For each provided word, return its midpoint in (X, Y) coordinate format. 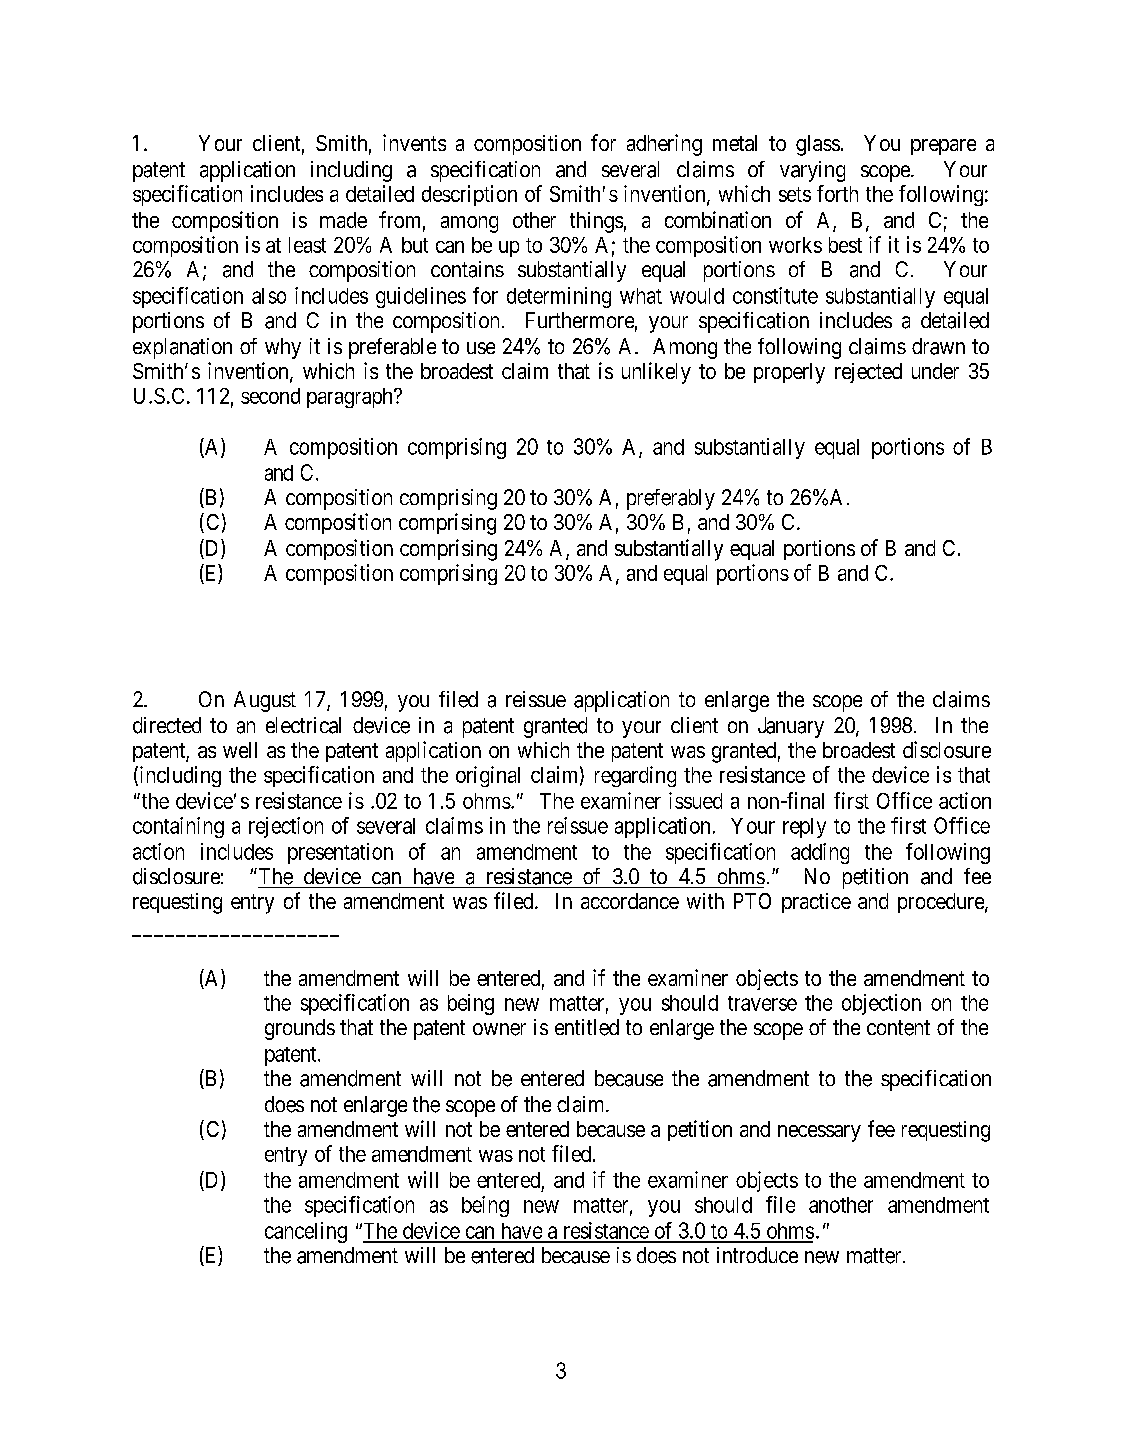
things (596, 222)
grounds (300, 1029)
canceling (306, 1232)
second (270, 396)
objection (881, 1004)
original (488, 776)
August (265, 701)
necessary (819, 1133)
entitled (587, 1027)
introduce (757, 1255)
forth (837, 193)
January (791, 727)
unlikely (656, 373)
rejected (868, 373)
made (343, 220)
